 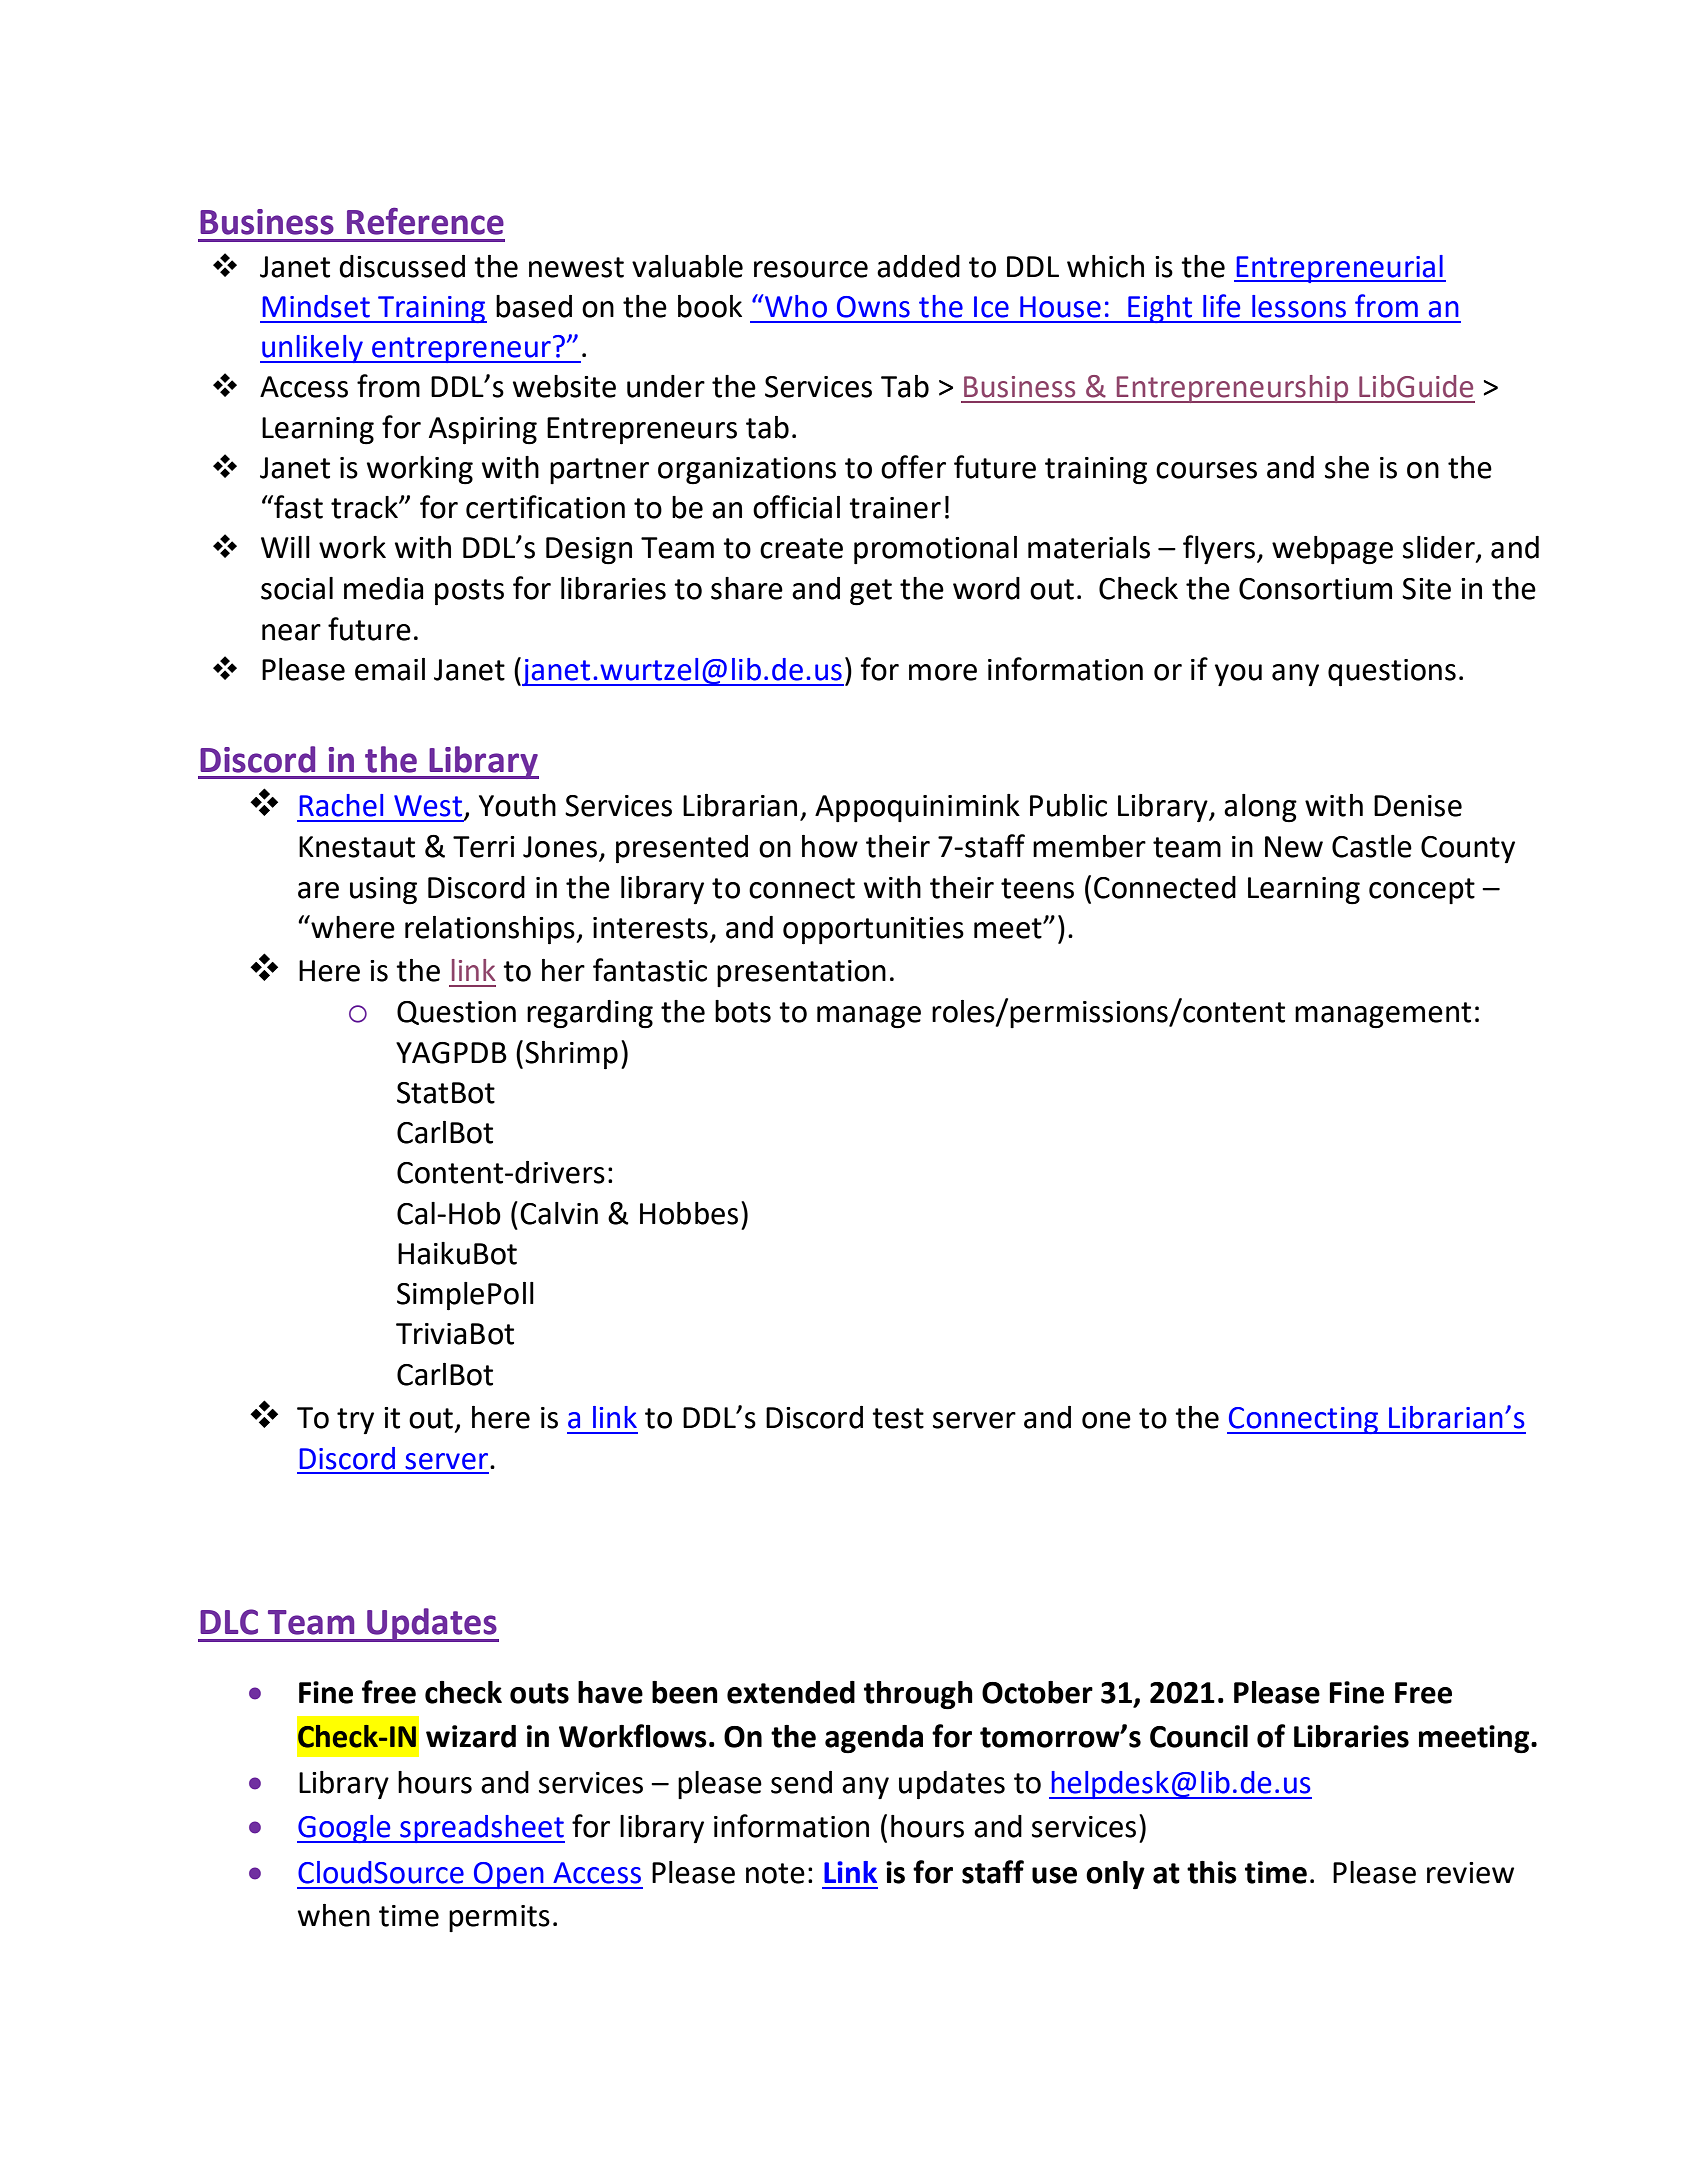 What do you see at coordinates (898, 1418) in the page?
I see `test` at bounding box center [898, 1418].
